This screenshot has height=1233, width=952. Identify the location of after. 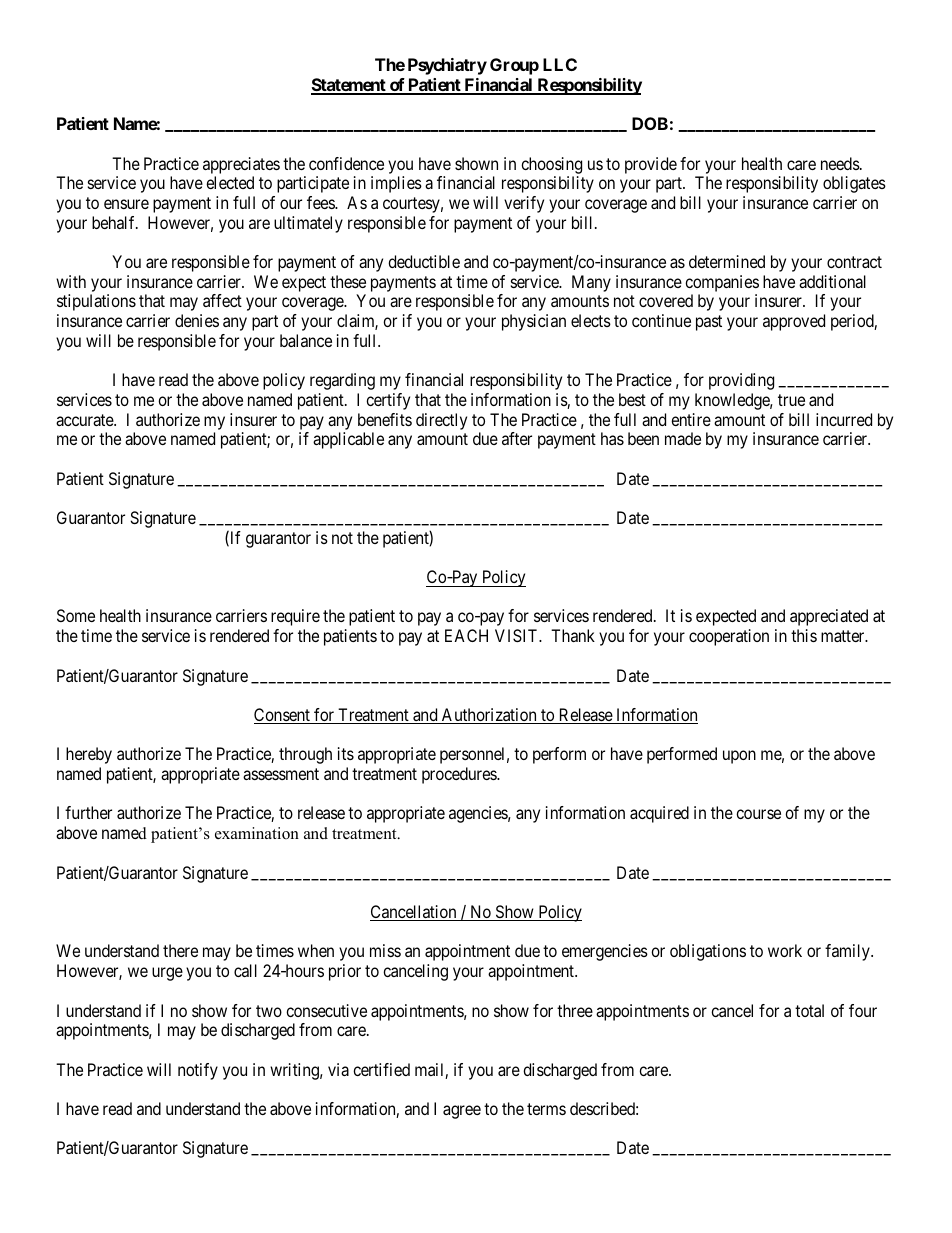
(517, 438).
